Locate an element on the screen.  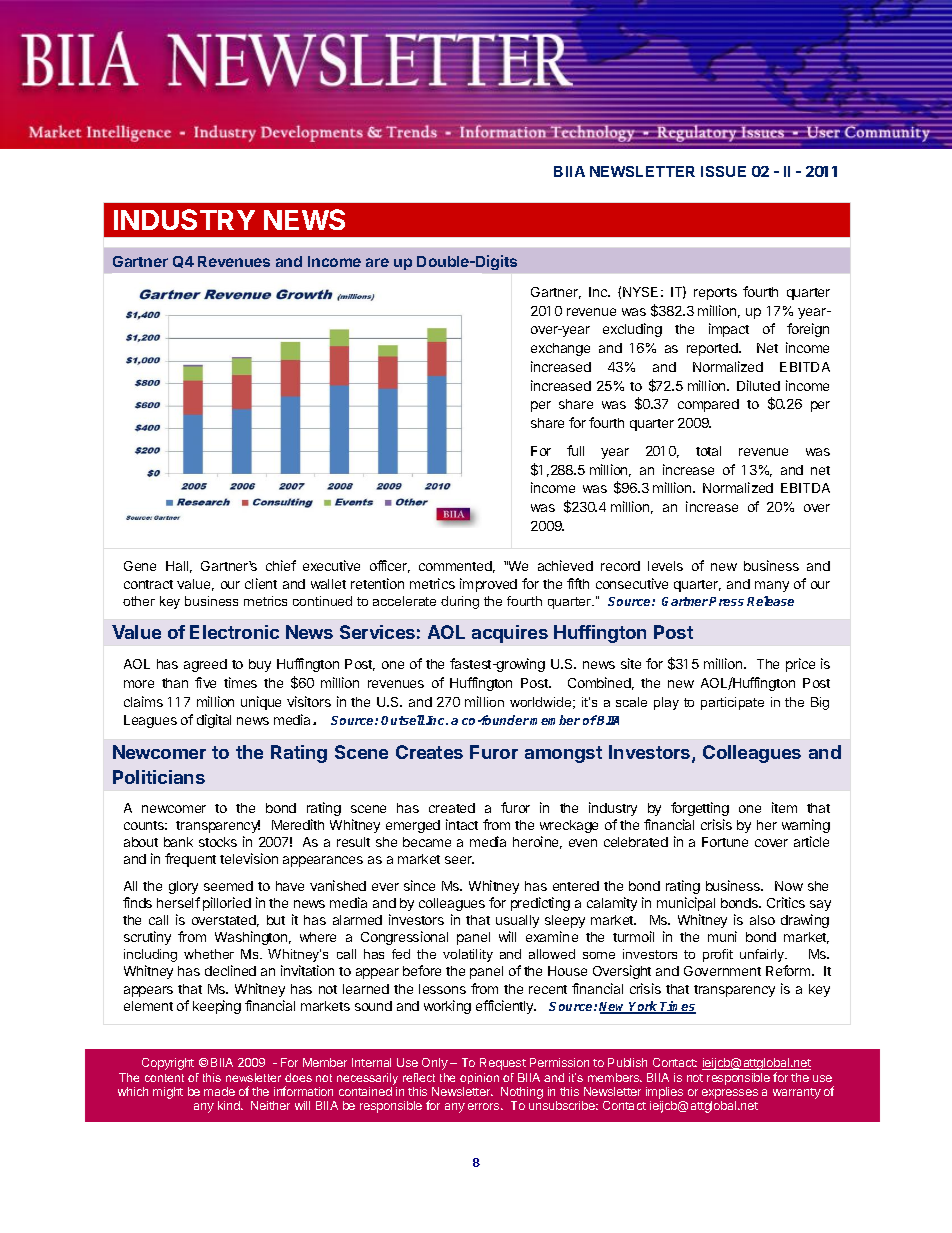
made is located at coordinates (219, 1091).
